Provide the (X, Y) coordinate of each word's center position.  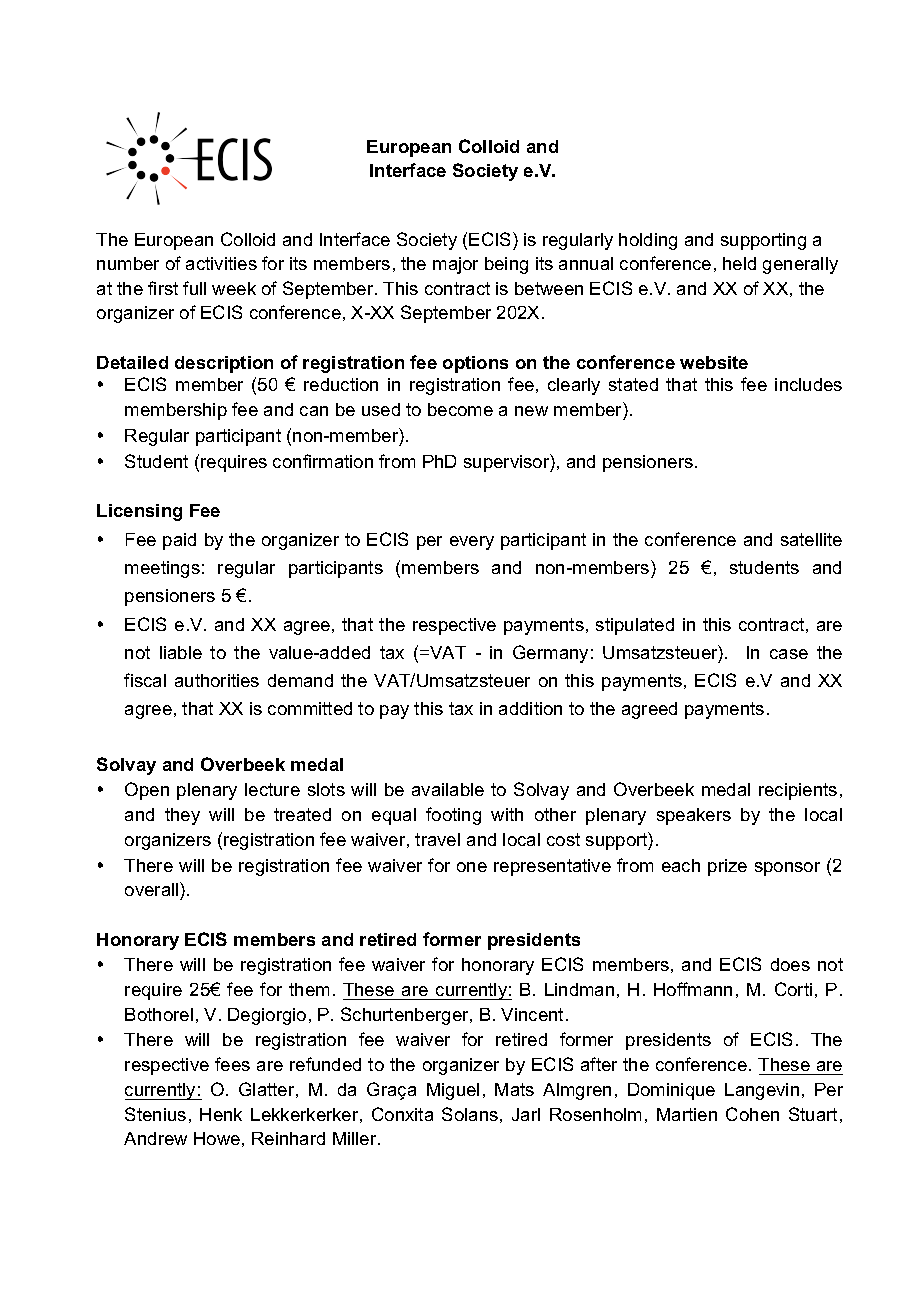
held (739, 263)
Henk (221, 1114)
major (455, 265)
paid (179, 541)
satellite (811, 539)
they (182, 816)
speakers (694, 816)
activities (221, 263)
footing (453, 816)
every (472, 543)
